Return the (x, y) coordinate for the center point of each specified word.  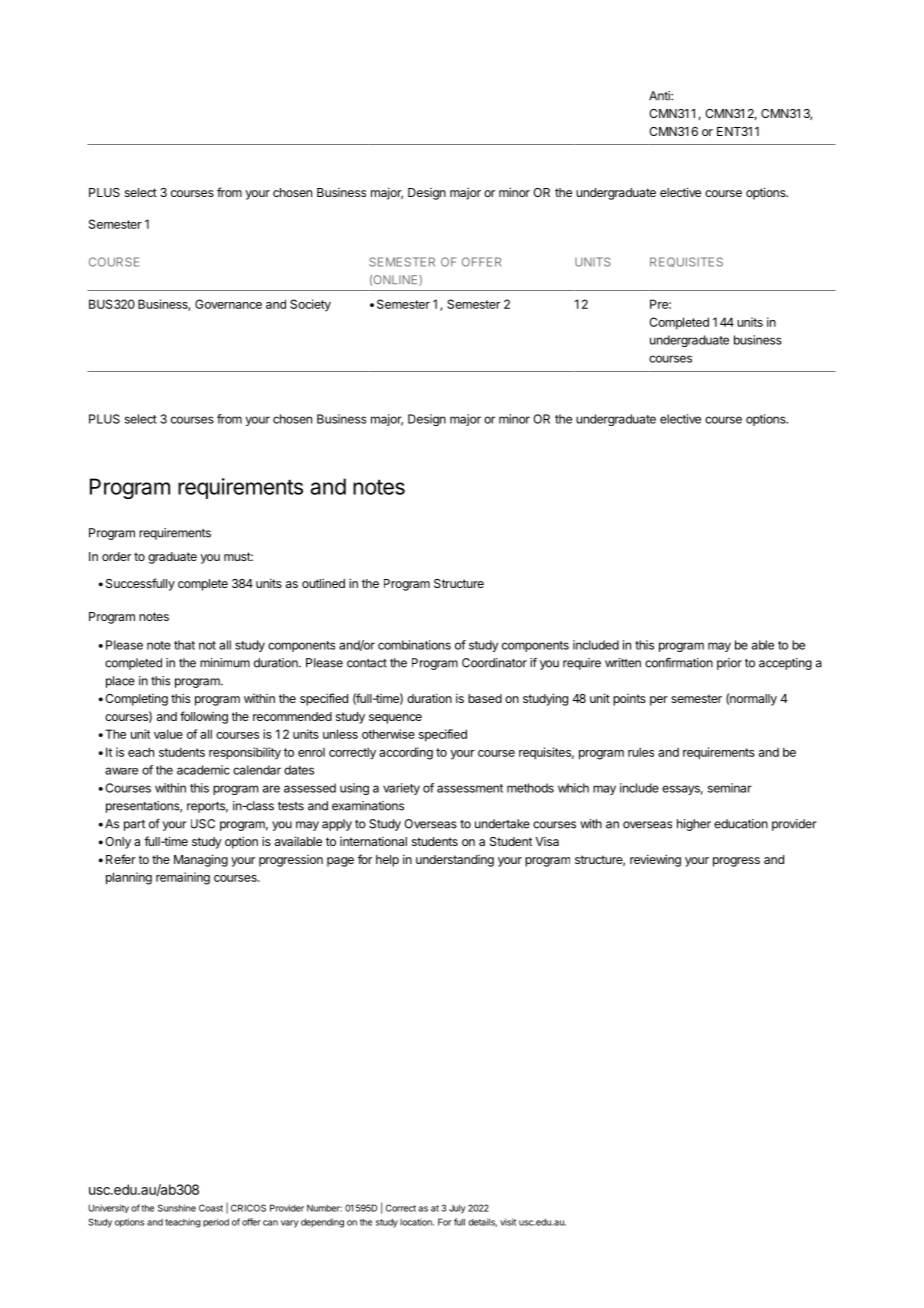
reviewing (655, 860)
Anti (660, 96)
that (184, 645)
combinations (414, 645)
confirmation (679, 663)
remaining (183, 878)
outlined (323, 583)
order (116, 556)
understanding (455, 861)
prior (729, 664)
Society (310, 305)
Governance (228, 304)
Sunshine (177, 1208)
